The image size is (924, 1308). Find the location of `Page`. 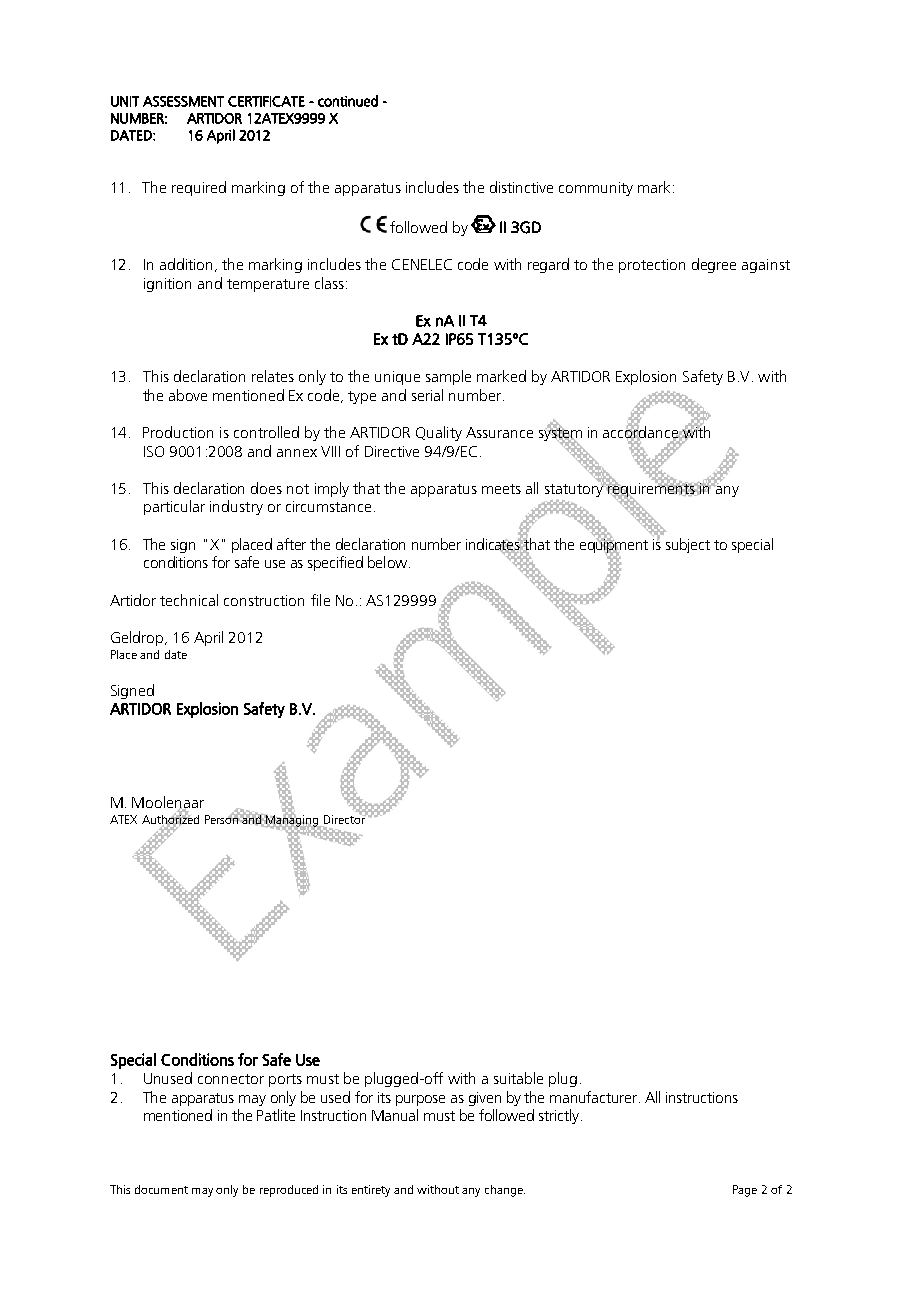

Page is located at coordinates (745, 1191).
